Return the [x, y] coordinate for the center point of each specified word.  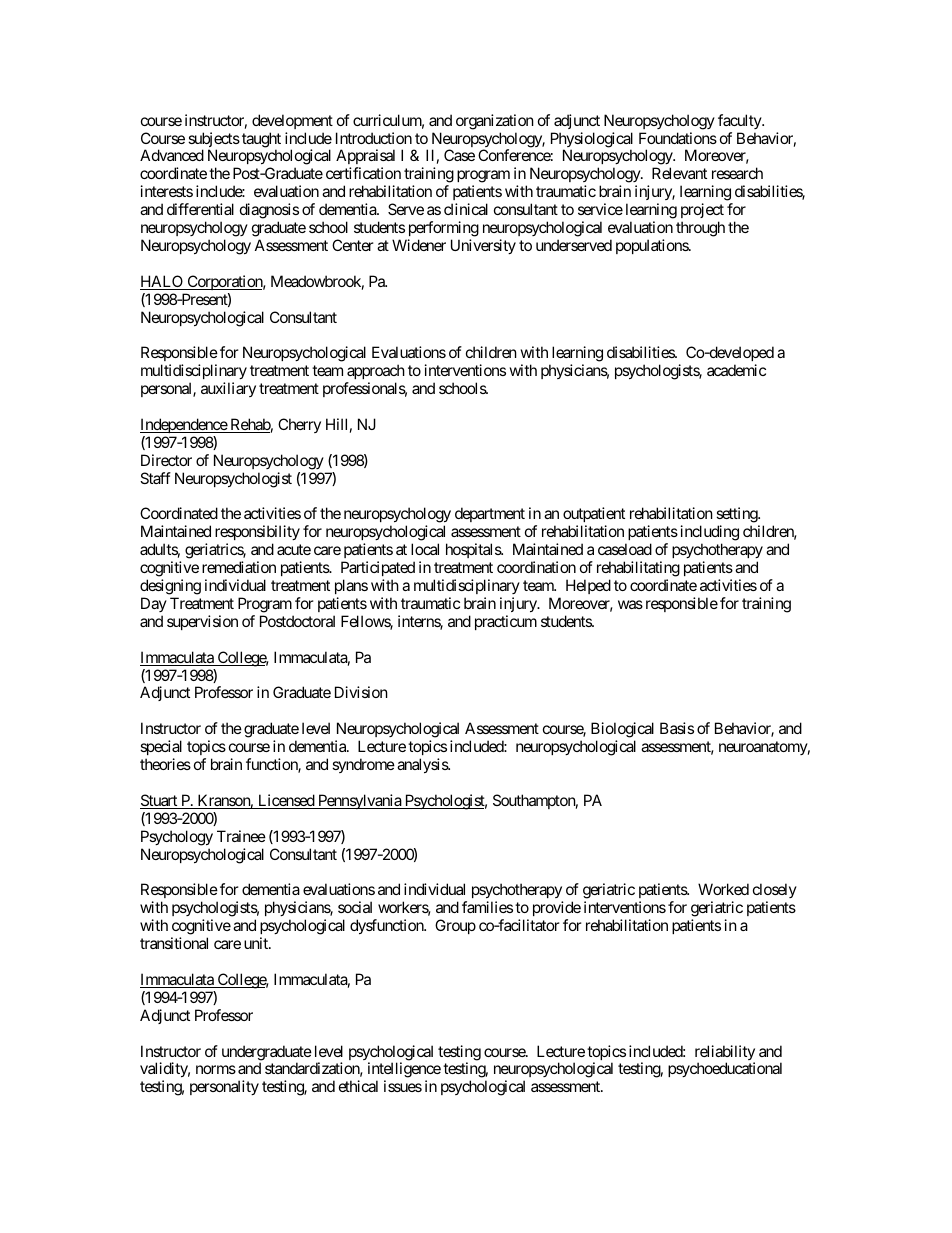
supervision [202, 622]
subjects [214, 141]
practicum [506, 622]
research [737, 173]
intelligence [404, 1071]
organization [495, 122]
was [630, 604]
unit [257, 943]
